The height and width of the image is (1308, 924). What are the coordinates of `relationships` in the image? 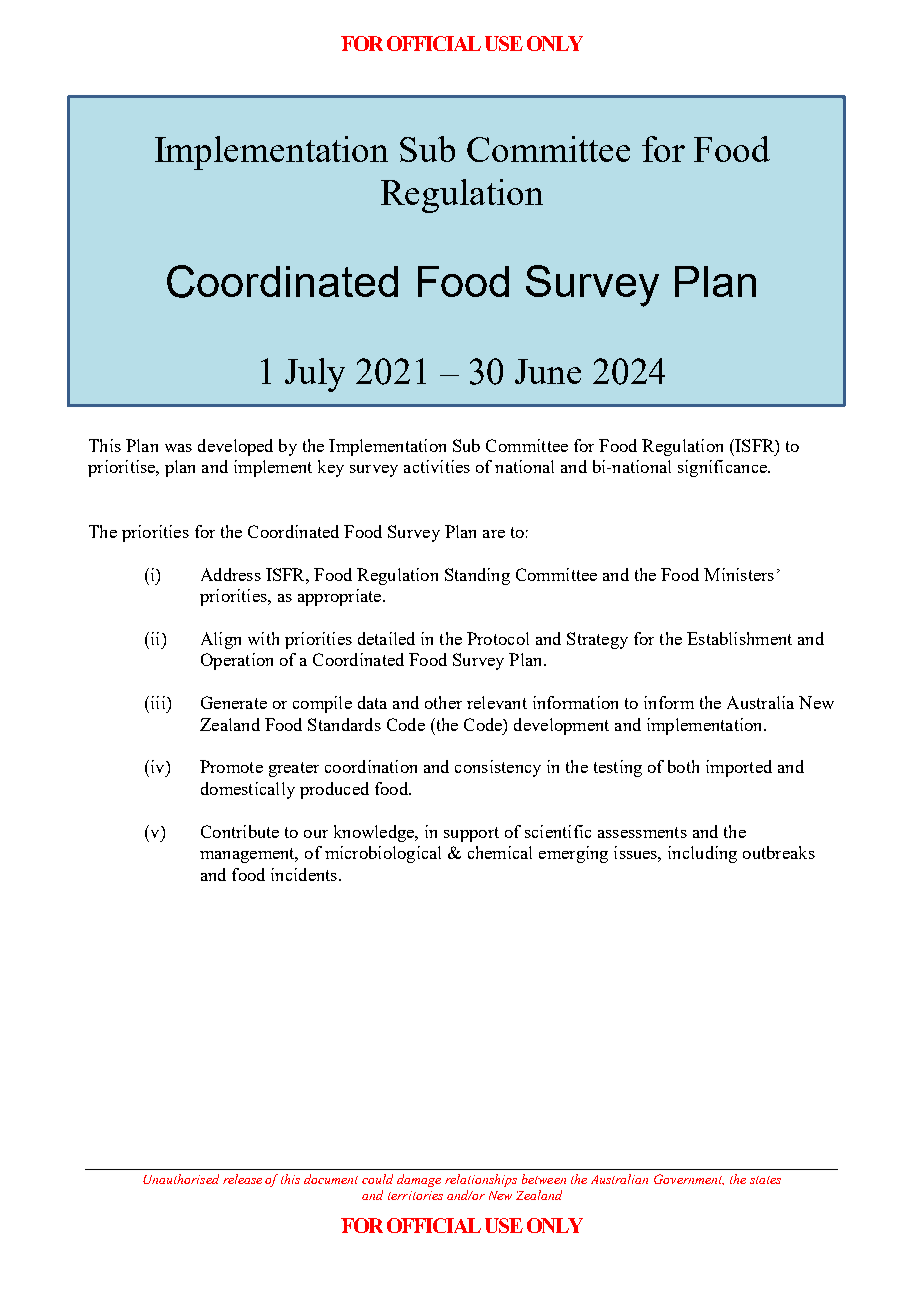 It's located at (481, 1180).
